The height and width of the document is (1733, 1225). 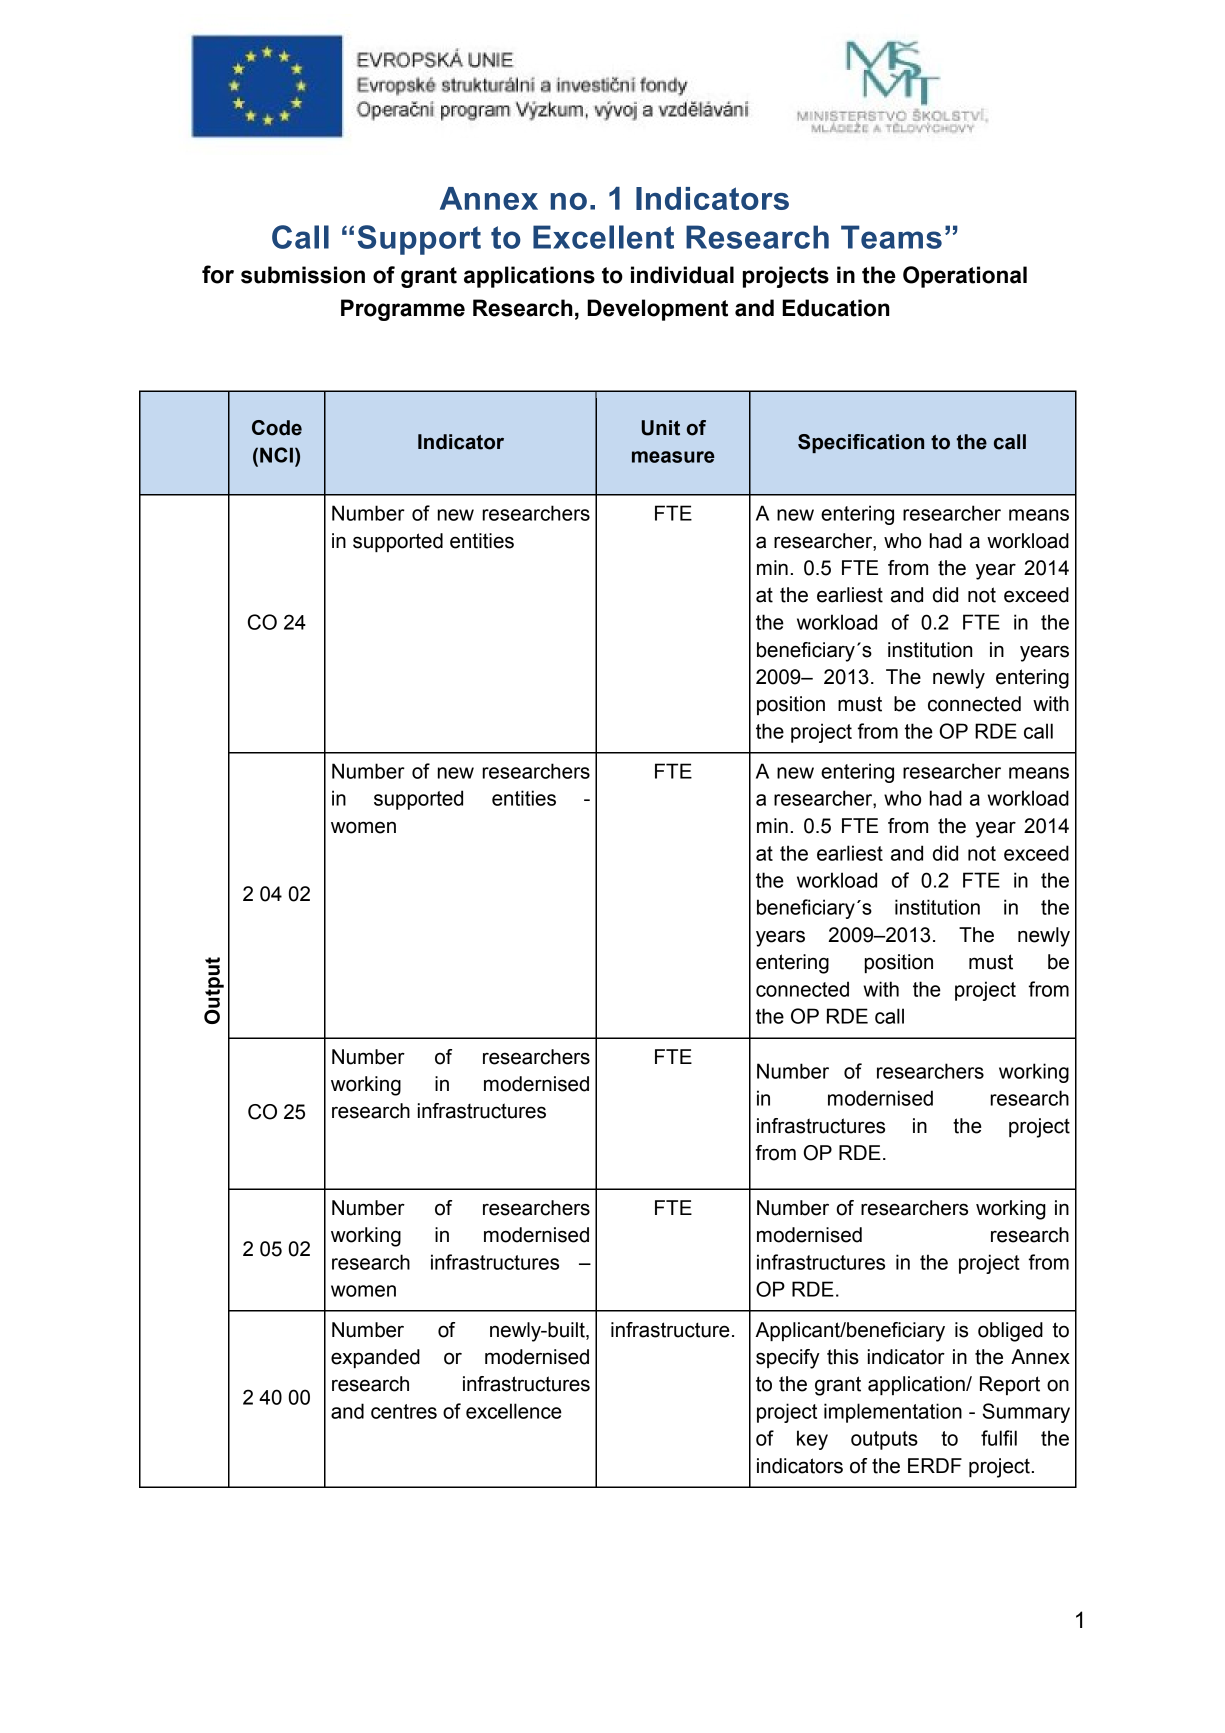 I want to click on submission, so click(x=303, y=275).
